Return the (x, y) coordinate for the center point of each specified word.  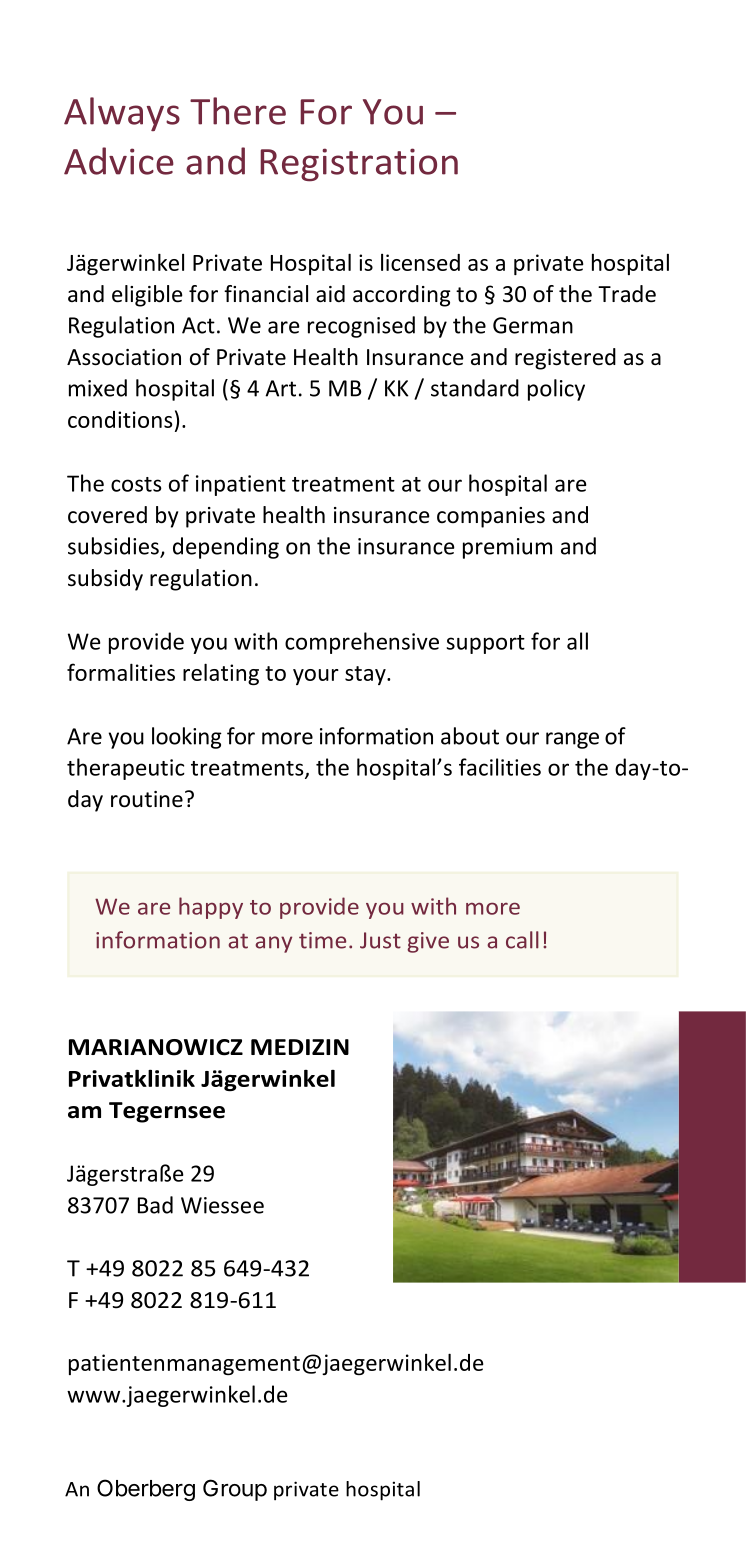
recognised (361, 327)
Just (380, 940)
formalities (121, 672)
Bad (155, 1205)
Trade (627, 294)
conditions (120, 419)
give (428, 942)
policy (556, 390)
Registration (359, 165)
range (572, 740)
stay (366, 675)
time (322, 940)
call (522, 940)
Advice (119, 161)
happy (211, 908)
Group (235, 1490)
